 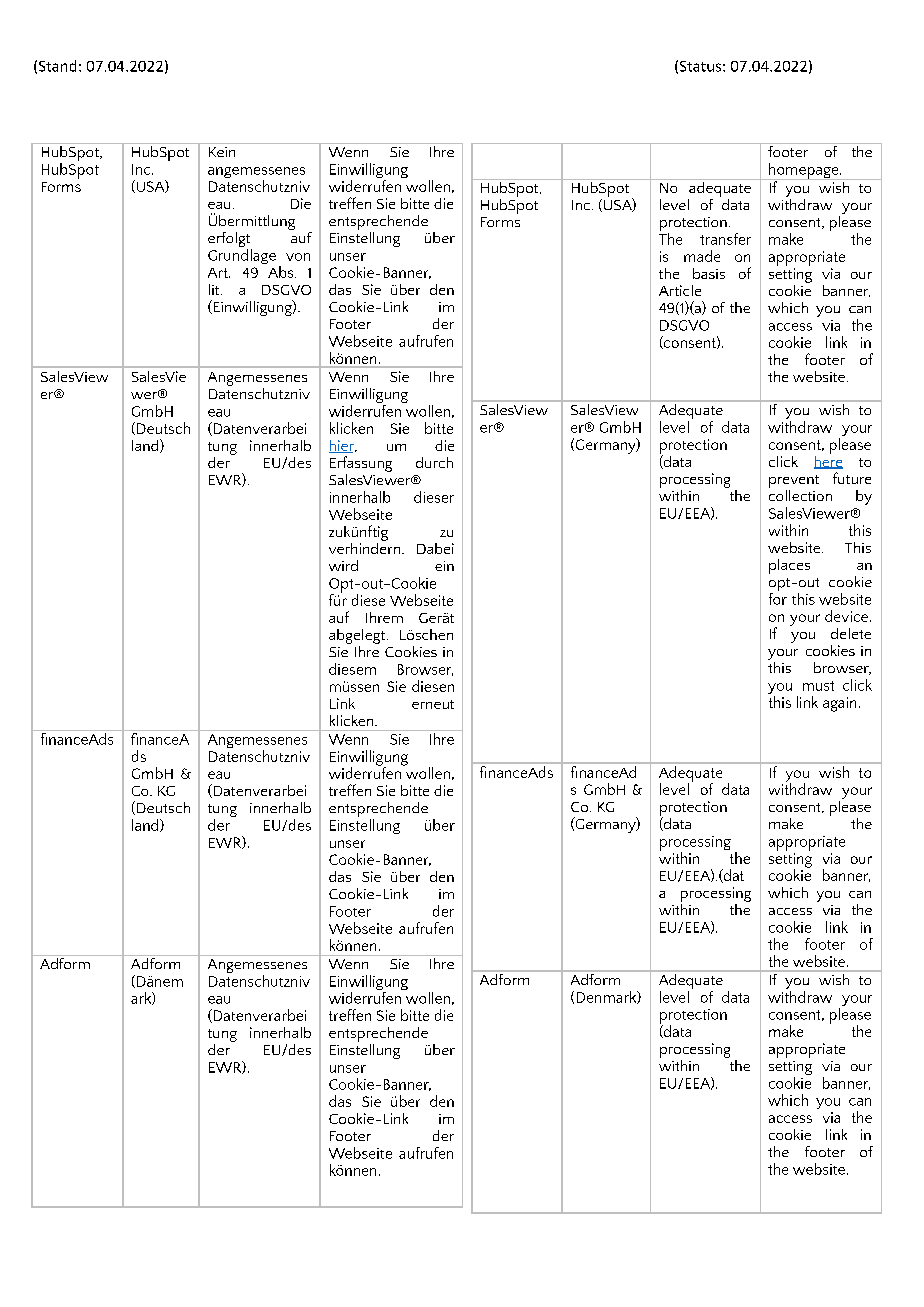 I want to click on must, so click(x=818, y=686).
